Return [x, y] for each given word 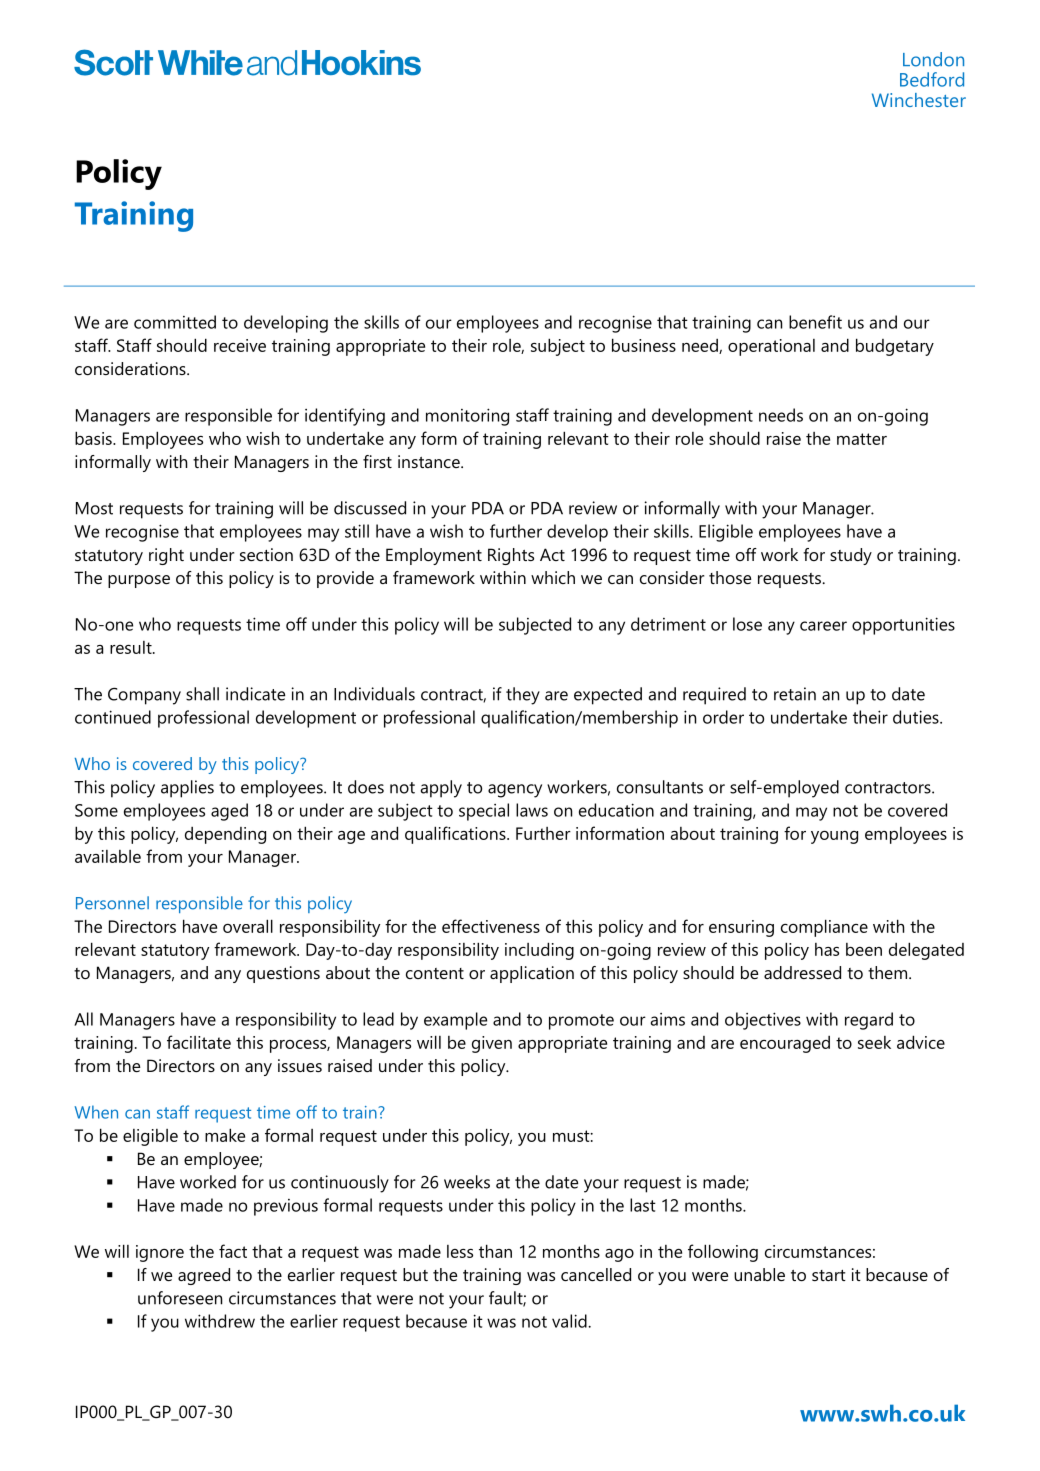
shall [202, 694]
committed [175, 322]
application [532, 974]
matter [862, 439]
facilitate [199, 1042]
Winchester [919, 100]
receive [240, 345]
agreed [204, 1276]
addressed [802, 972]
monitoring [467, 417]
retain [795, 694]
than [495, 1251]
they [523, 696]
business [644, 345]
